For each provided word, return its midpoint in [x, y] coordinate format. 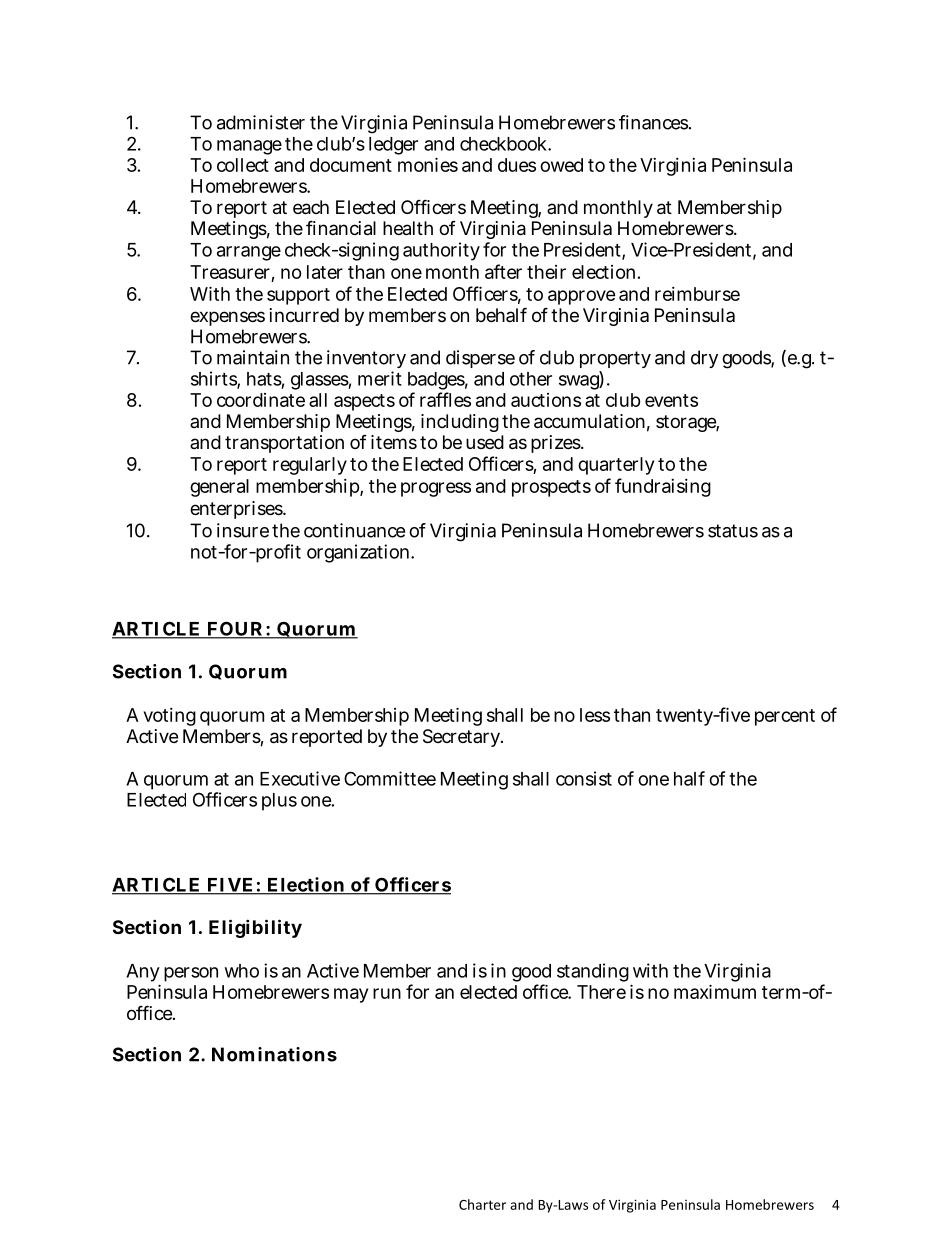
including [460, 423]
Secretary [463, 738]
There [601, 992]
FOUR [235, 629]
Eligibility [255, 928]
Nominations [274, 1054]
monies [428, 164]
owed [561, 165]
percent [785, 717]
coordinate [261, 400]
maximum [715, 991]
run [387, 993]
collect [243, 165]
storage [687, 423]
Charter [482, 1204]
